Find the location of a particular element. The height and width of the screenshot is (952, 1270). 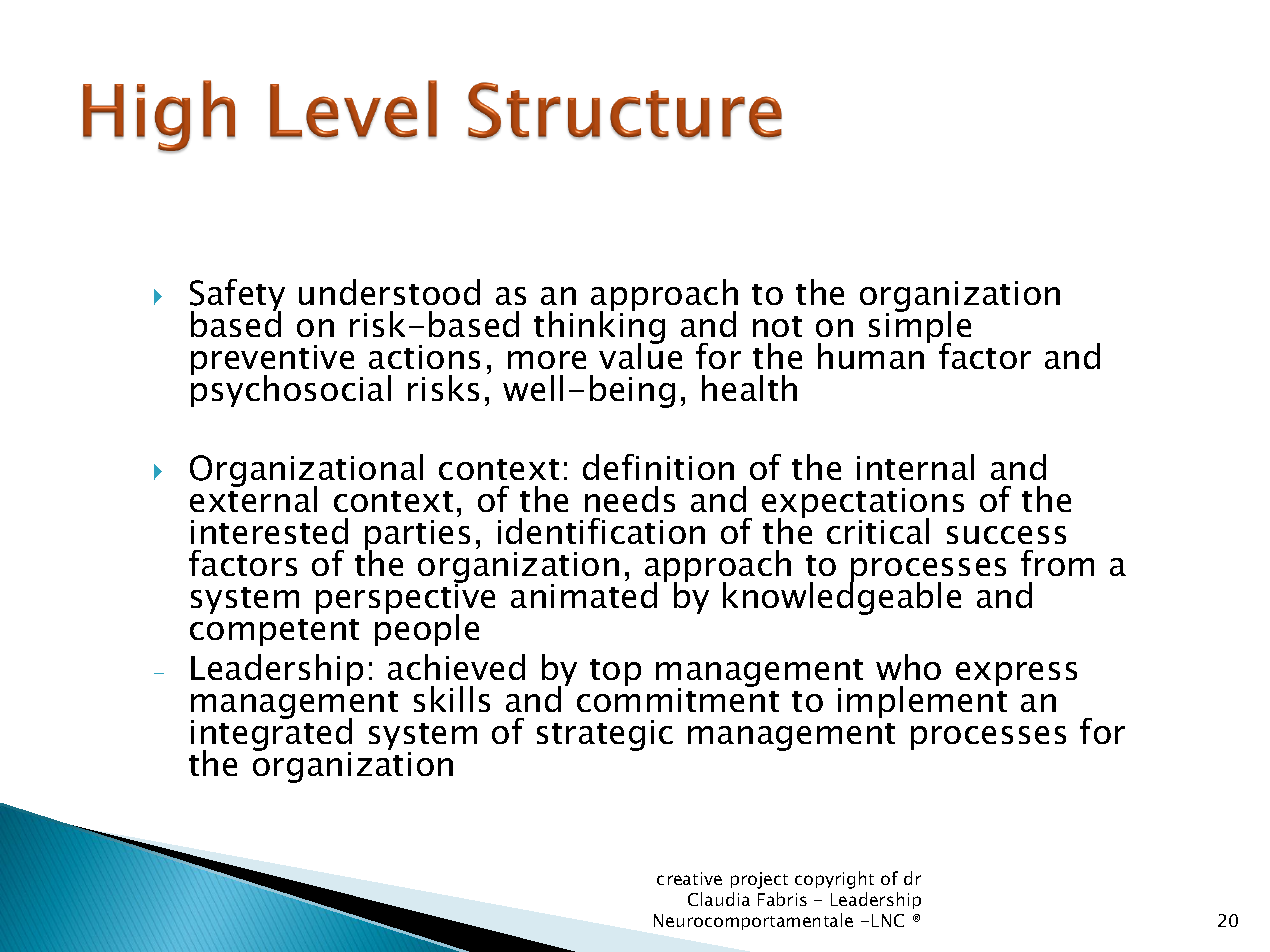

LNC is located at coordinates (888, 920).
